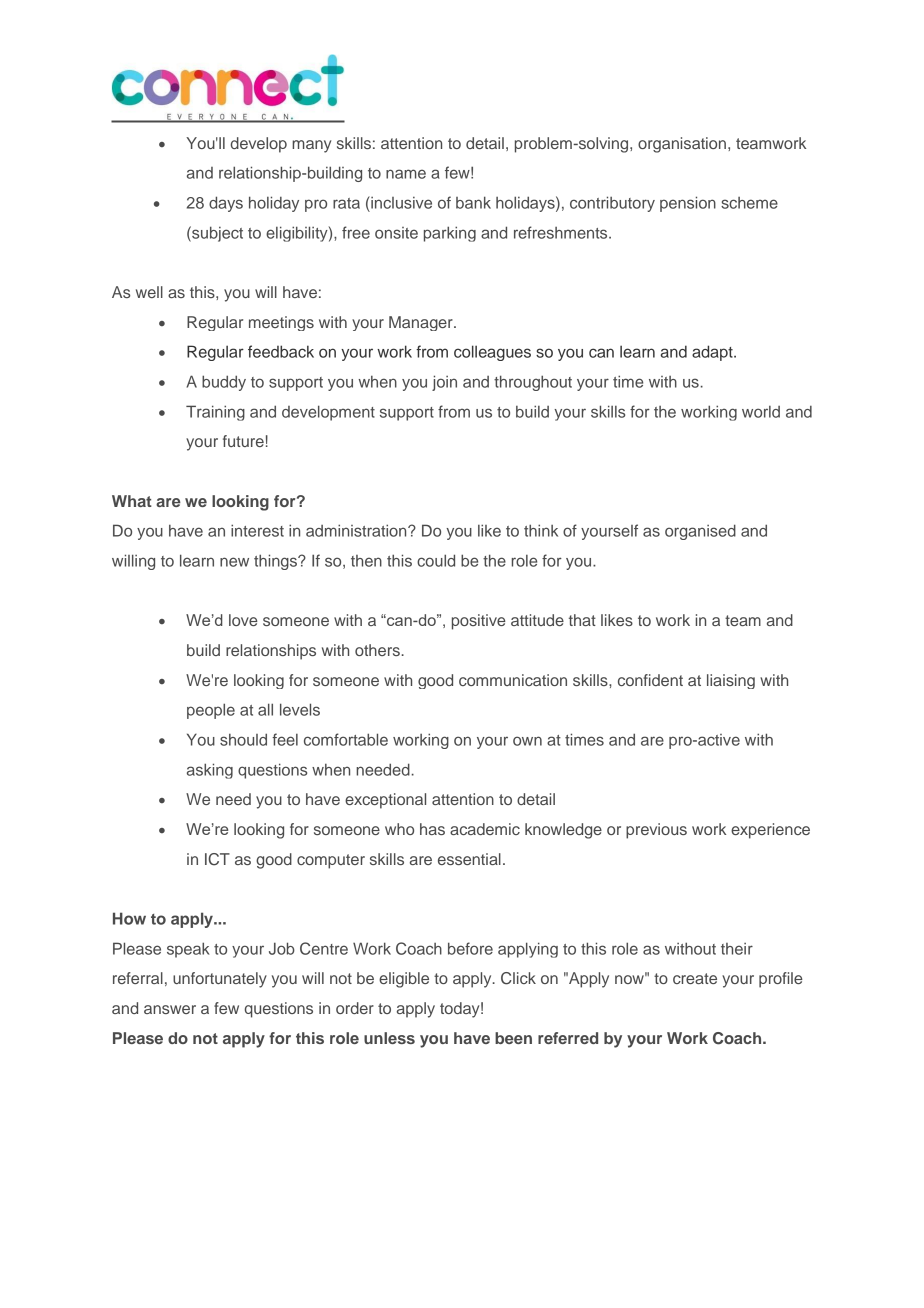 Image resolution: width=924 pixels, height=1308 pixels. Describe the element at coordinates (444, 383) in the page. I see `join` at that location.
